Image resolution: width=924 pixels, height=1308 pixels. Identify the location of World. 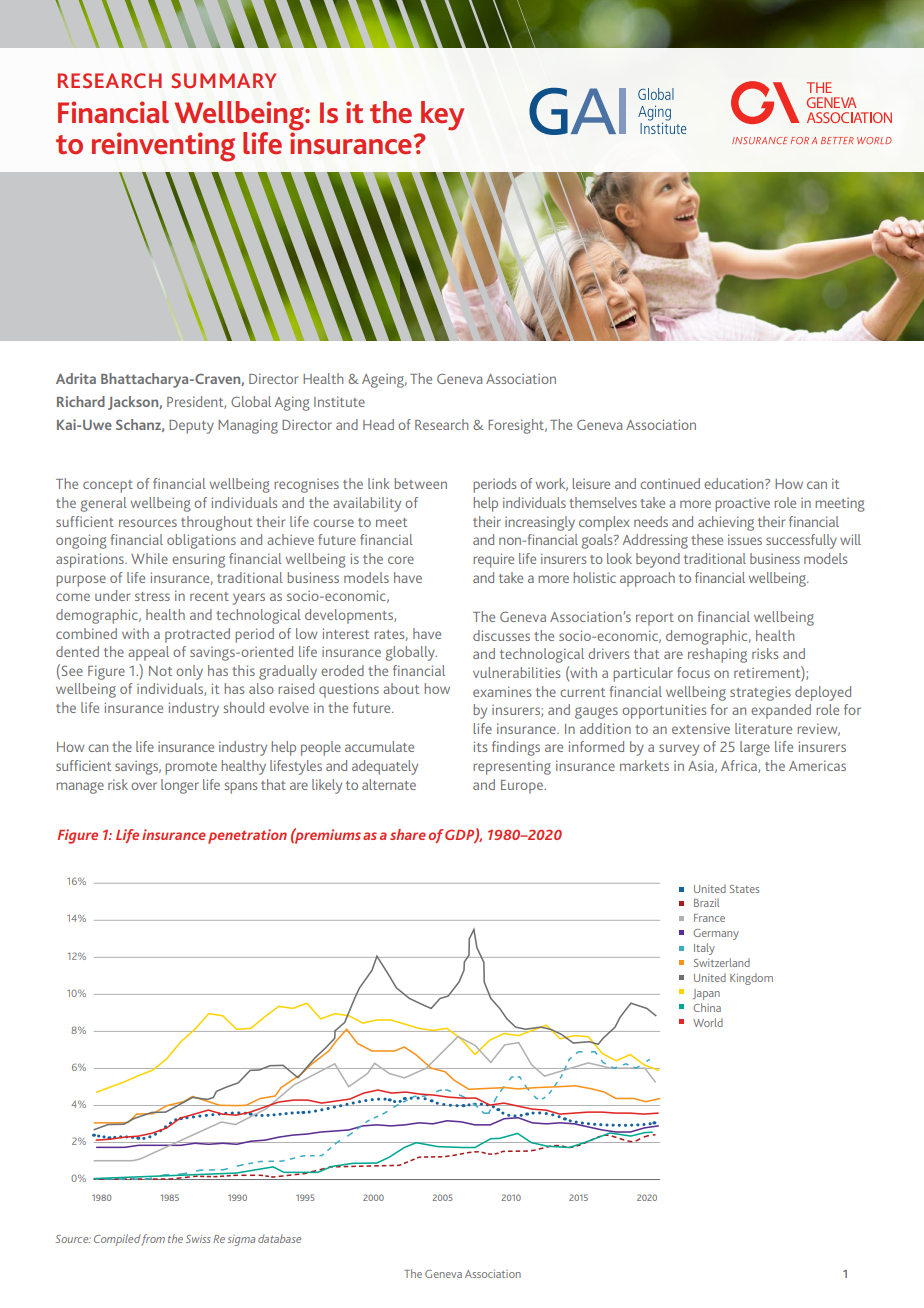
(708, 1022).
